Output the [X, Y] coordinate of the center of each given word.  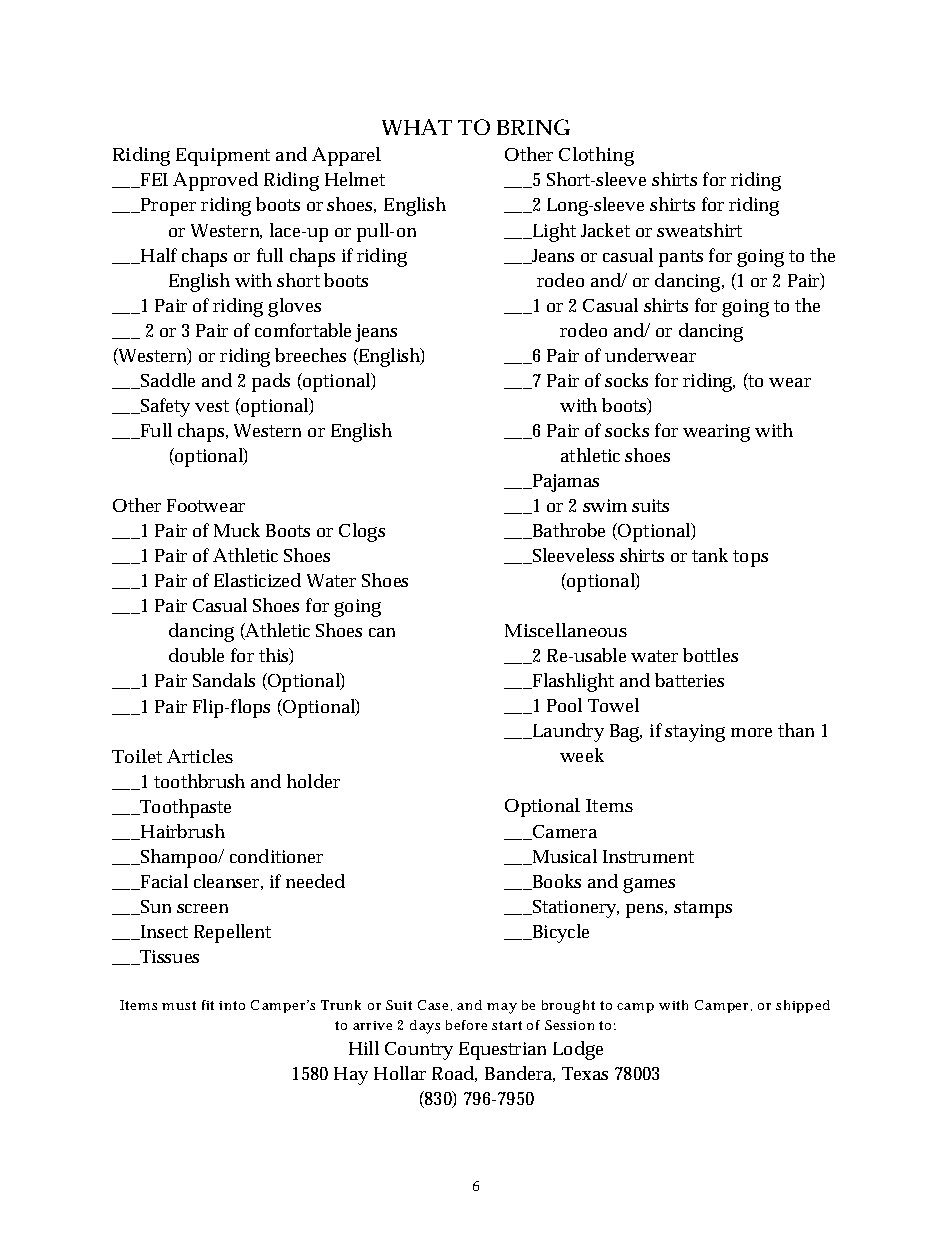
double [196, 655]
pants [681, 258]
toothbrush [199, 781]
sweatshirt [699, 230]
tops [750, 558]
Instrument [648, 856]
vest [212, 406]
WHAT [417, 127]
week [582, 755]
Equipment [223, 157]
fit [208, 1005]
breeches [310, 355]
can [382, 632]
